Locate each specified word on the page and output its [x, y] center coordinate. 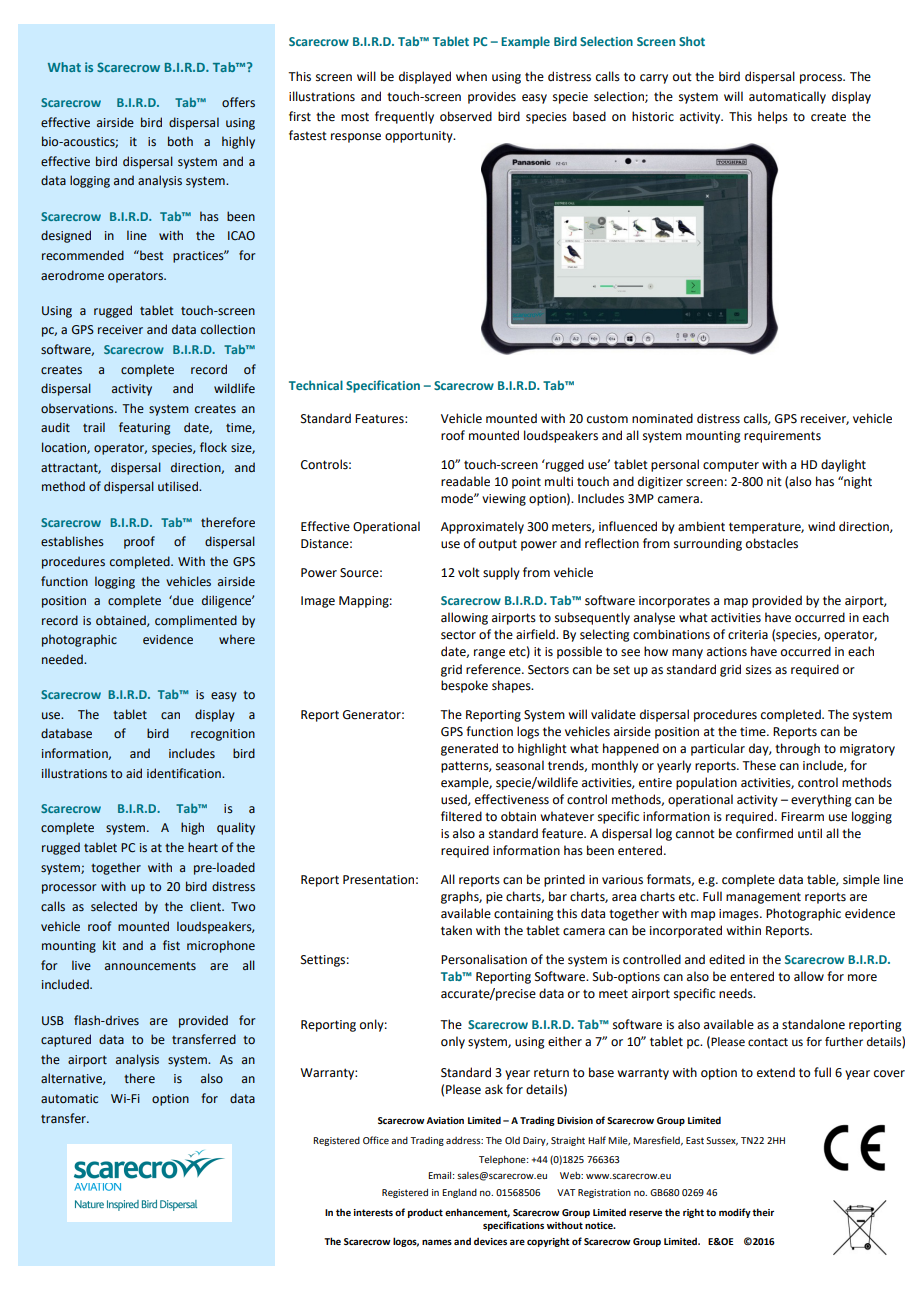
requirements [782, 437]
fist [171, 945]
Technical [316, 385]
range [489, 654]
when [471, 76]
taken [456, 930]
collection [228, 329]
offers [238, 102]
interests [373, 1212]
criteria [748, 635]
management [763, 898]
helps [773, 117]
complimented [196, 621]
